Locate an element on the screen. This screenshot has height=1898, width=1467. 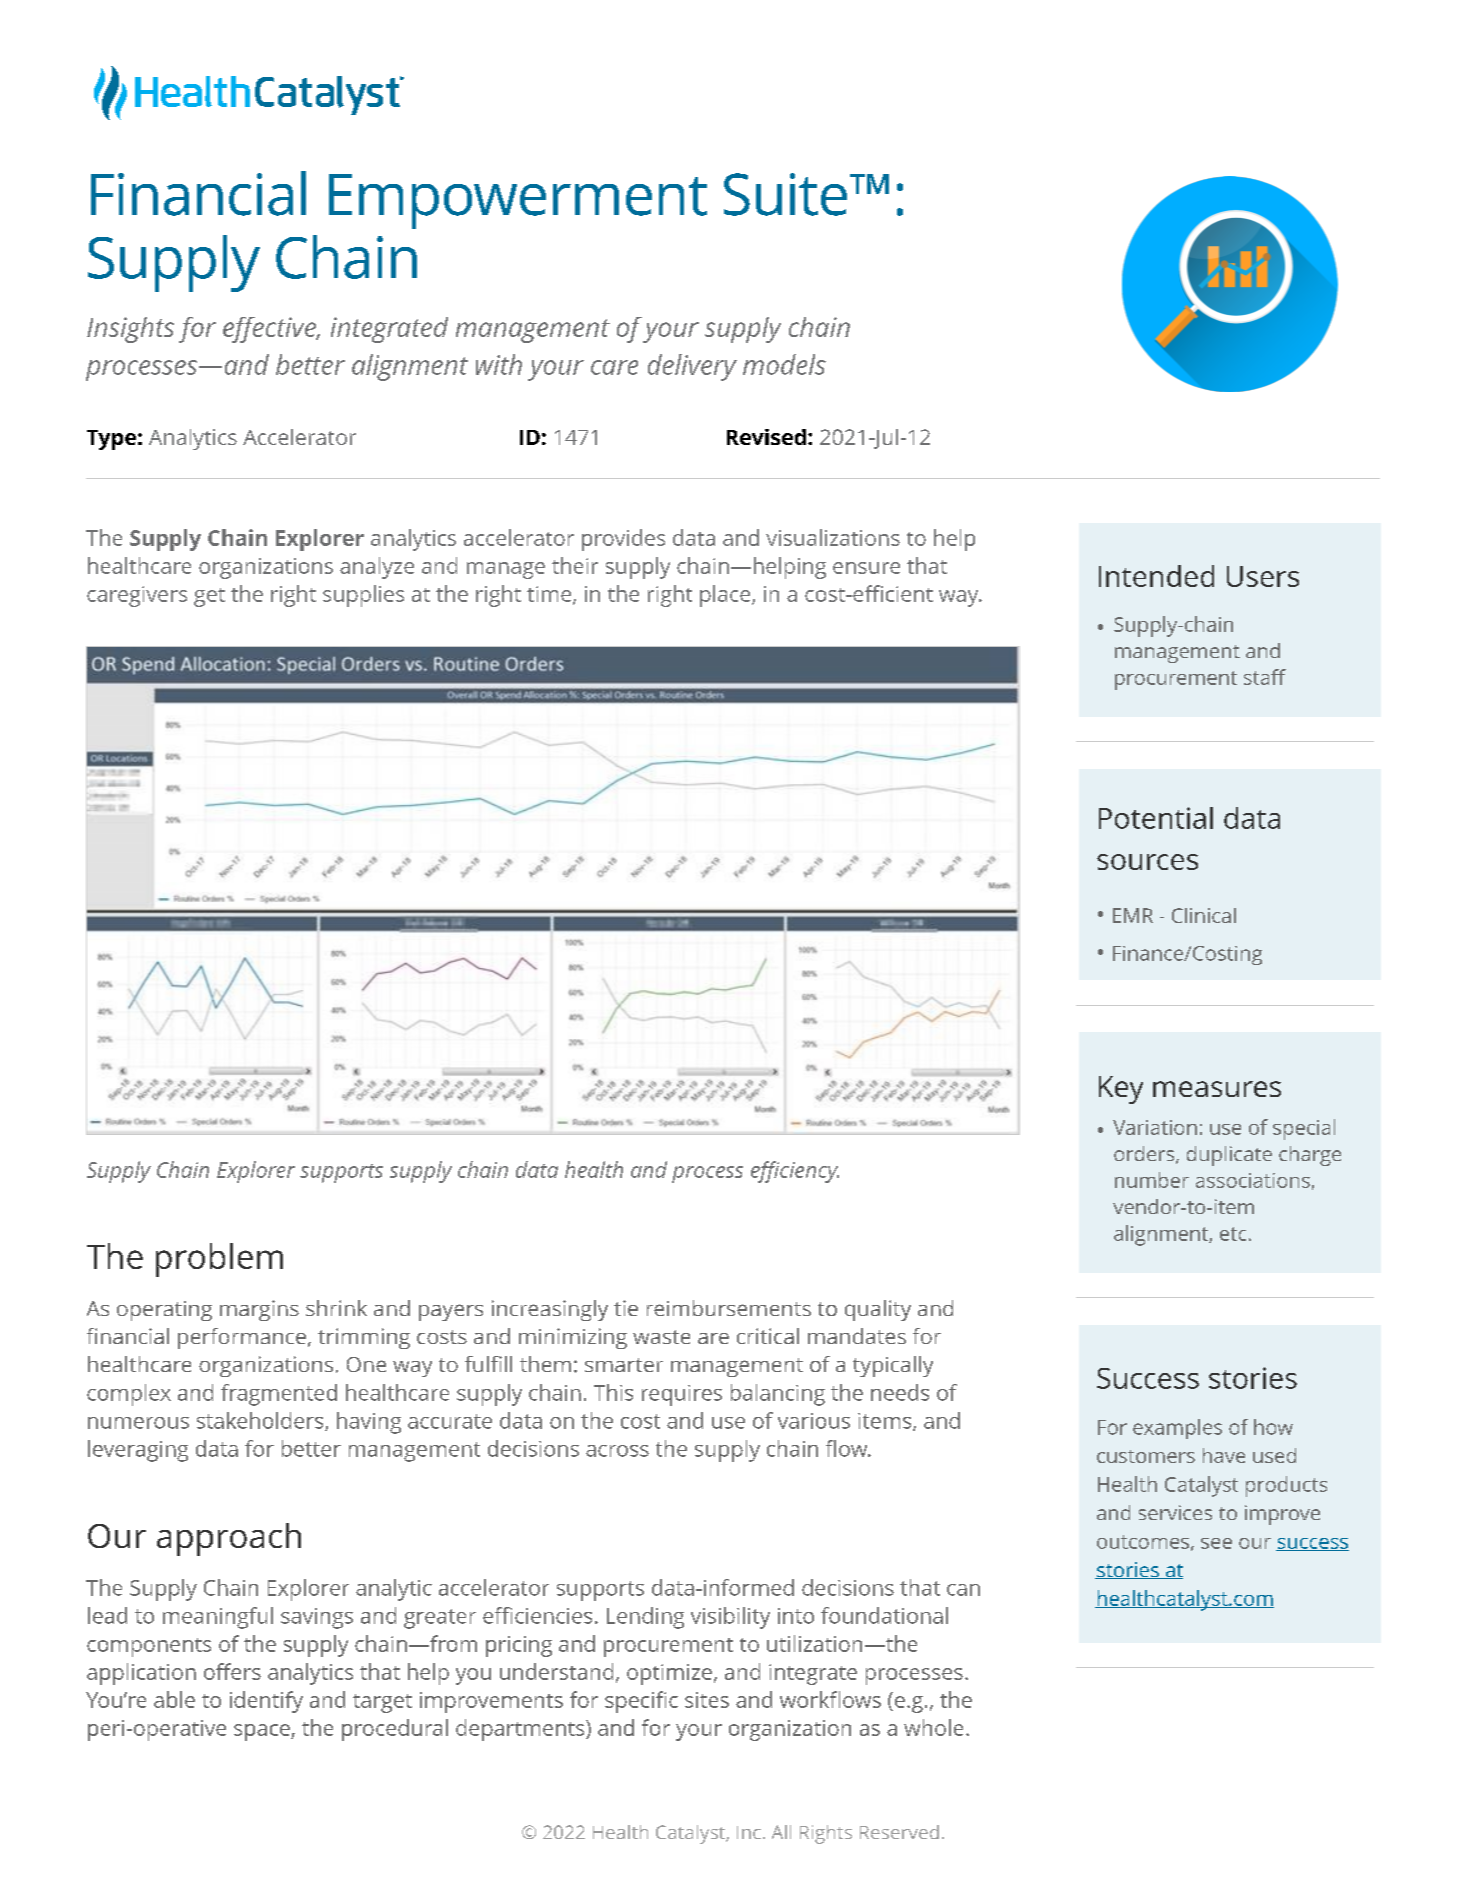
sites is located at coordinates (707, 1700).
